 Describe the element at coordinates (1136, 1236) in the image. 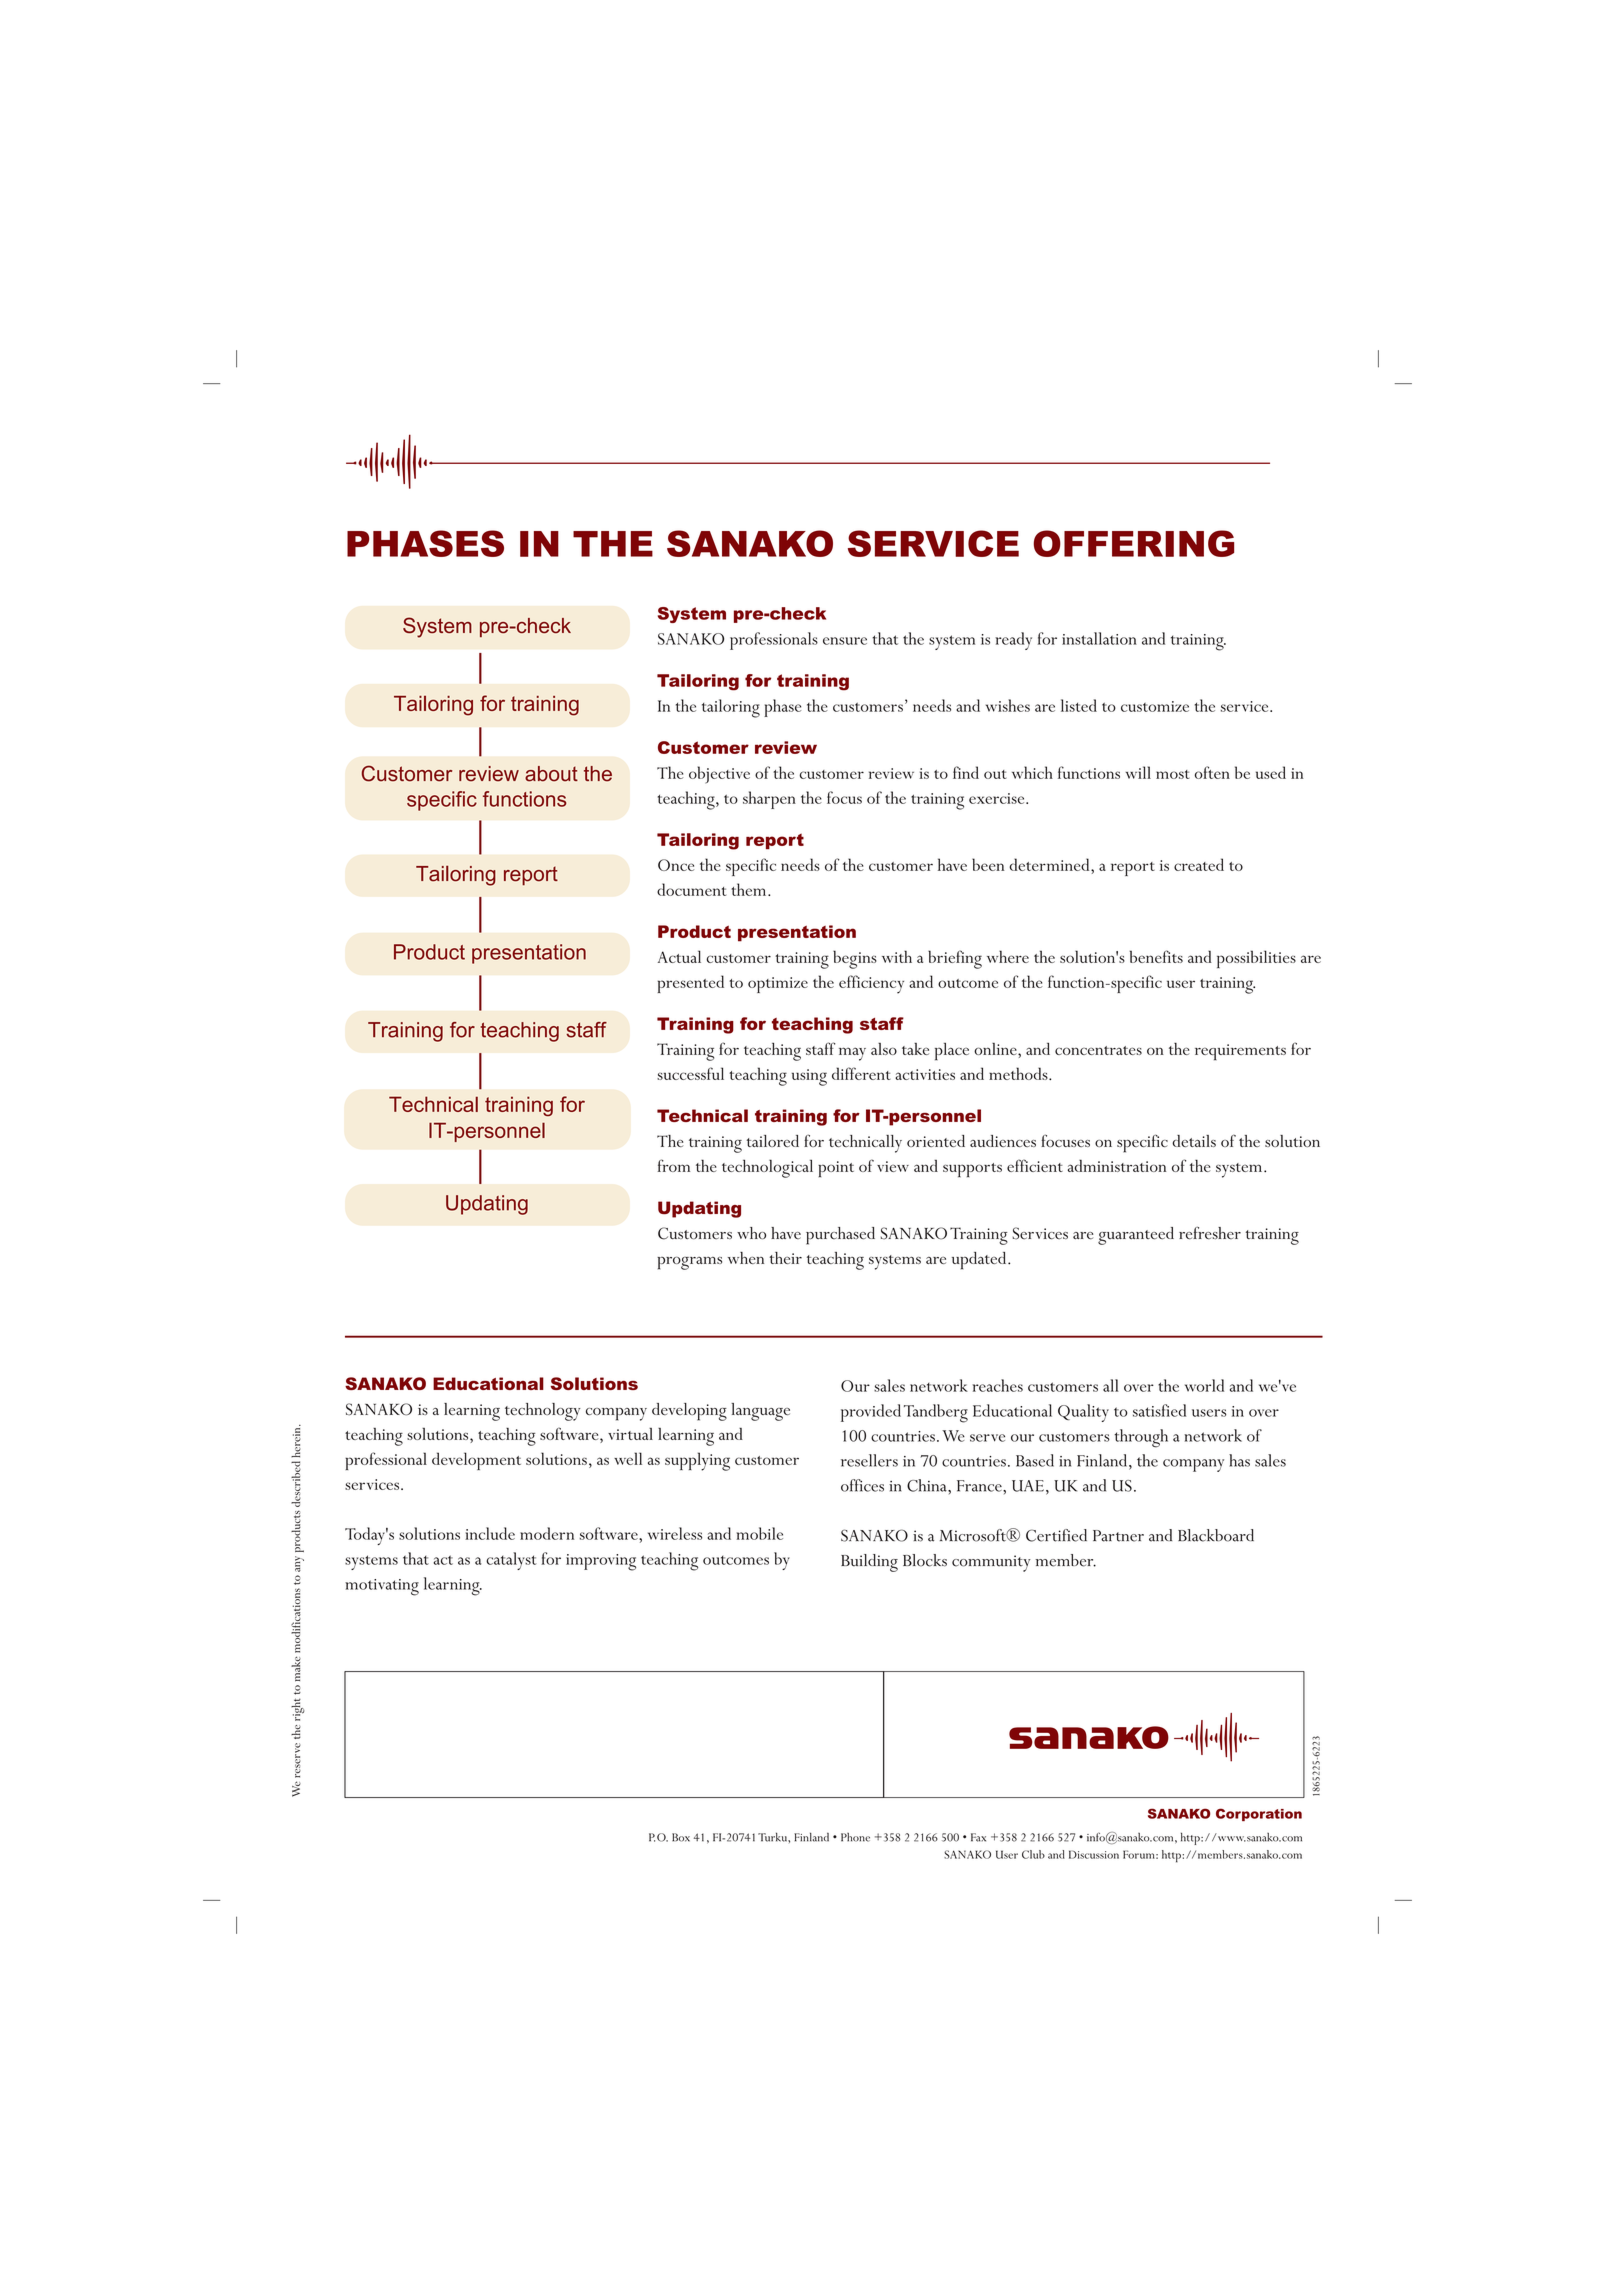

I see `guaranteed` at that location.
